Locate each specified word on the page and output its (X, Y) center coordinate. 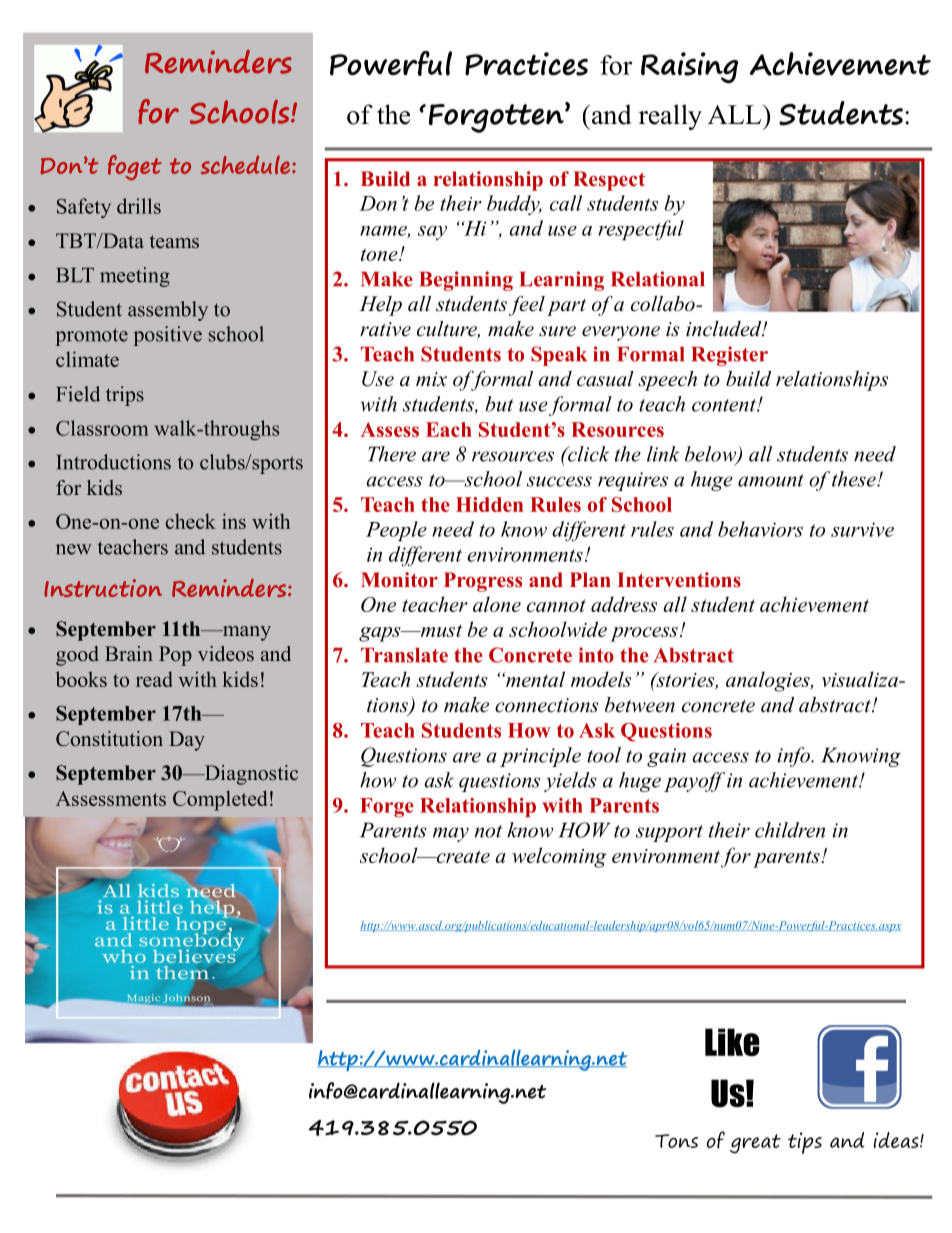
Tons (676, 1141)
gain (666, 757)
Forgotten (497, 117)
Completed (220, 800)
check (191, 521)
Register (730, 356)
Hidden (489, 504)
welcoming (559, 857)
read (154, 679)
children (790, 830)
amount (771, 480)
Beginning (466, 281)
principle (540, 757)
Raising (689, 68)
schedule (247, 164)
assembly (168, 311)
